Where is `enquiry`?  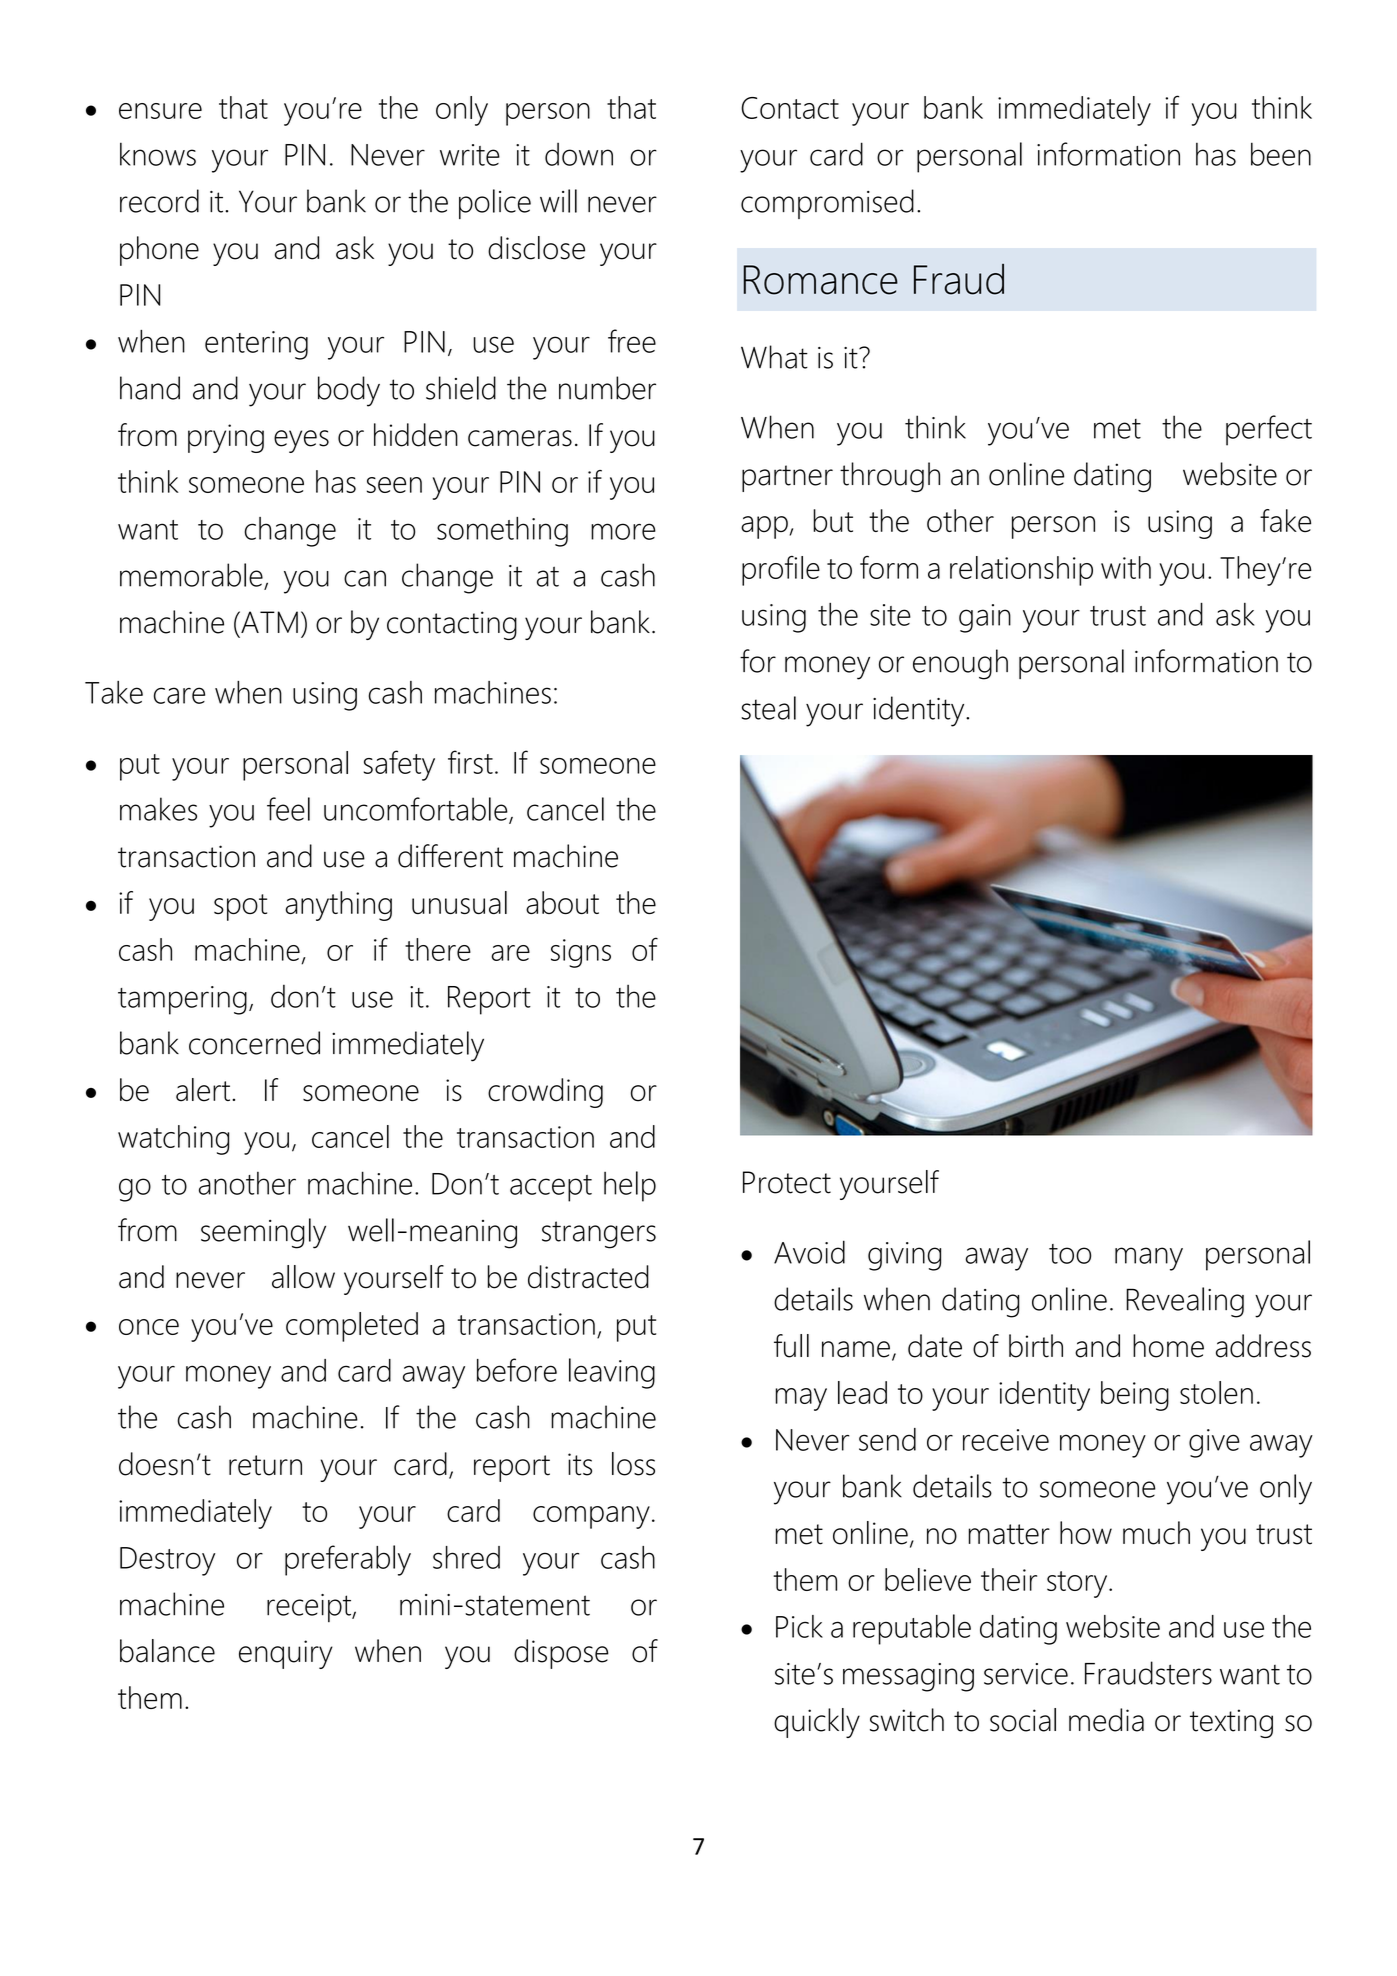
enquiry is located at coordinates (286, 1654).
